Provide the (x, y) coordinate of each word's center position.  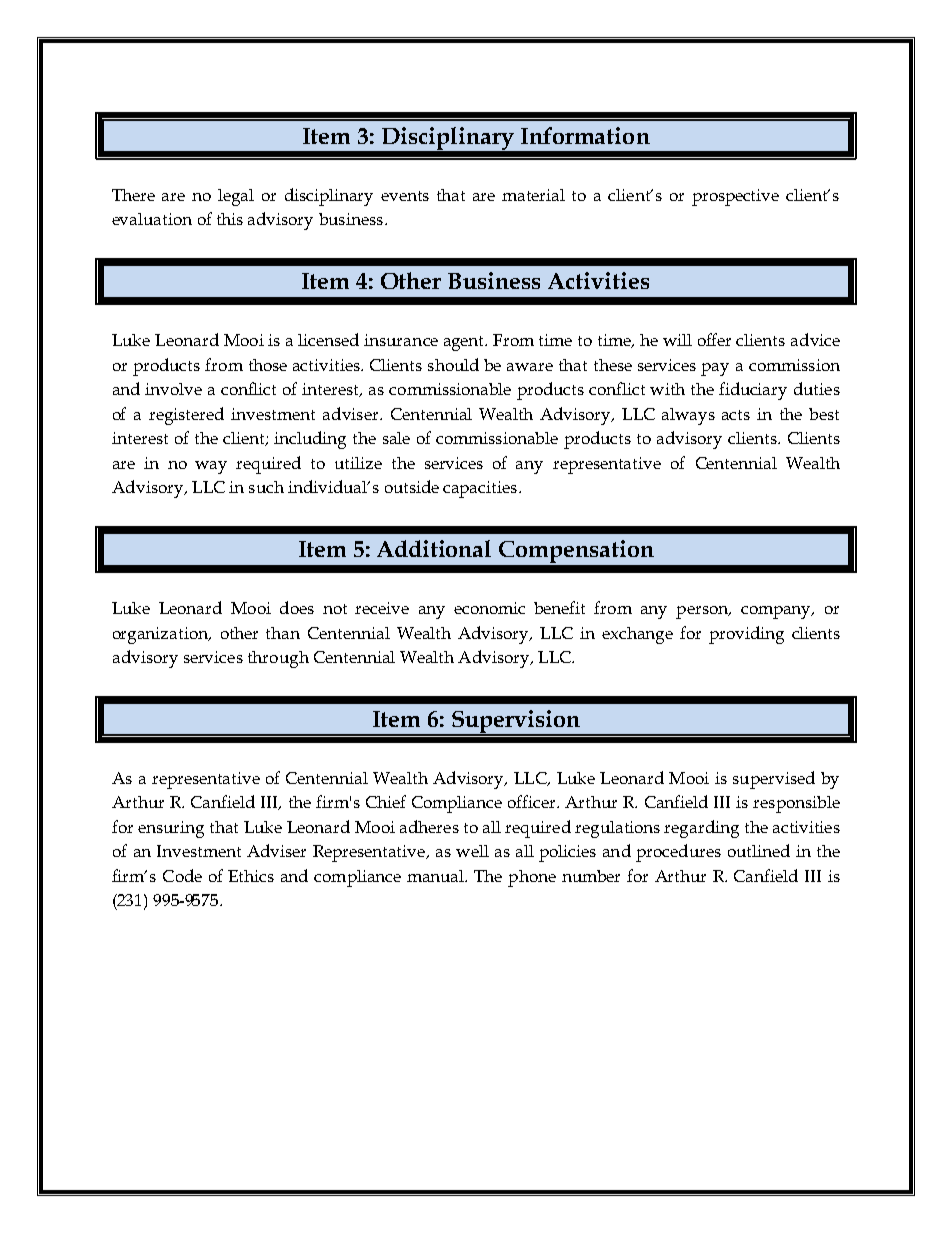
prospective (735, 197)
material (533, 195)
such (266, 487)
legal (236, 197)
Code (182, 875)
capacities (480, 489)
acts (736, 415)
